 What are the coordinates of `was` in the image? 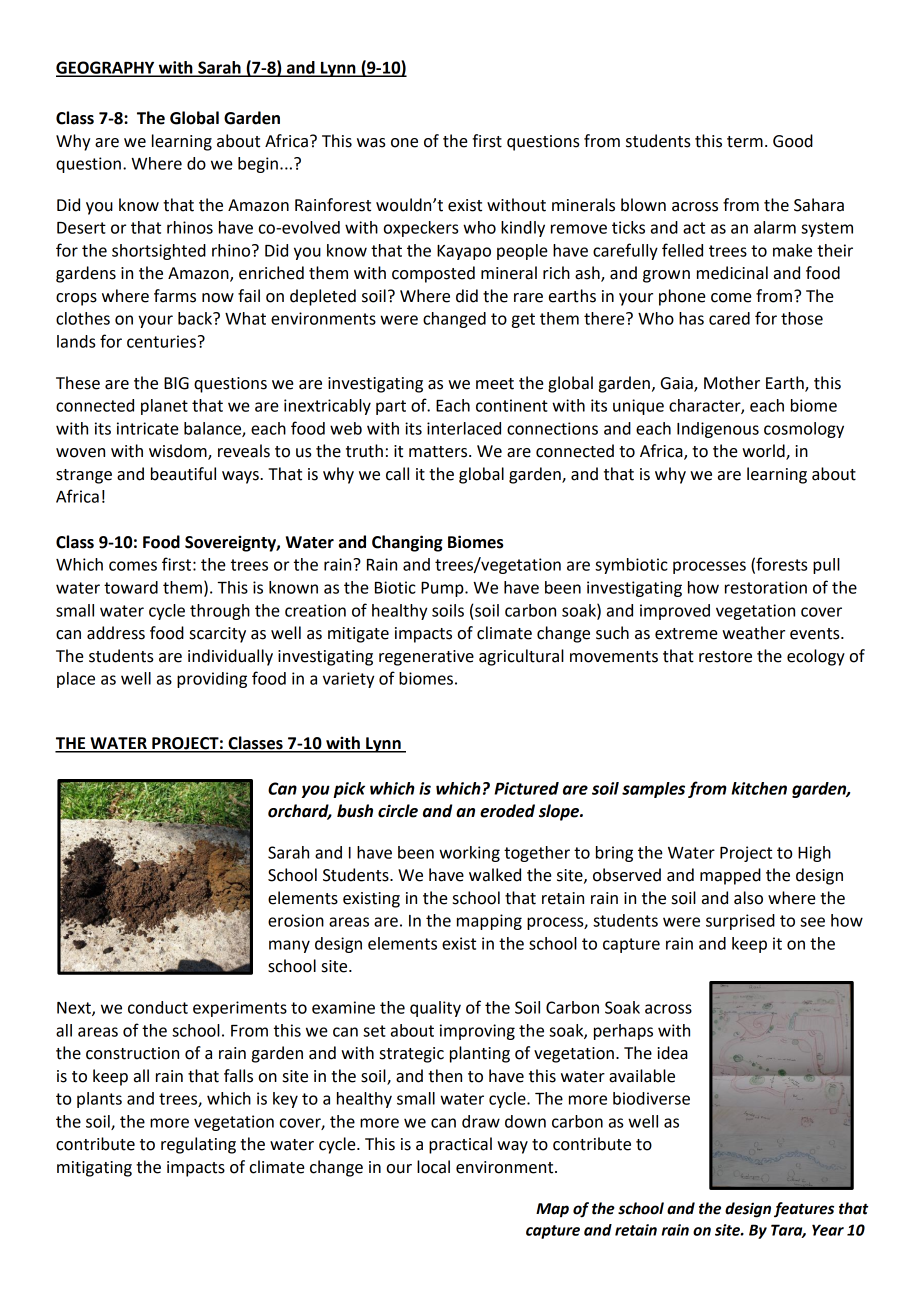 It's located at (371, 143).
